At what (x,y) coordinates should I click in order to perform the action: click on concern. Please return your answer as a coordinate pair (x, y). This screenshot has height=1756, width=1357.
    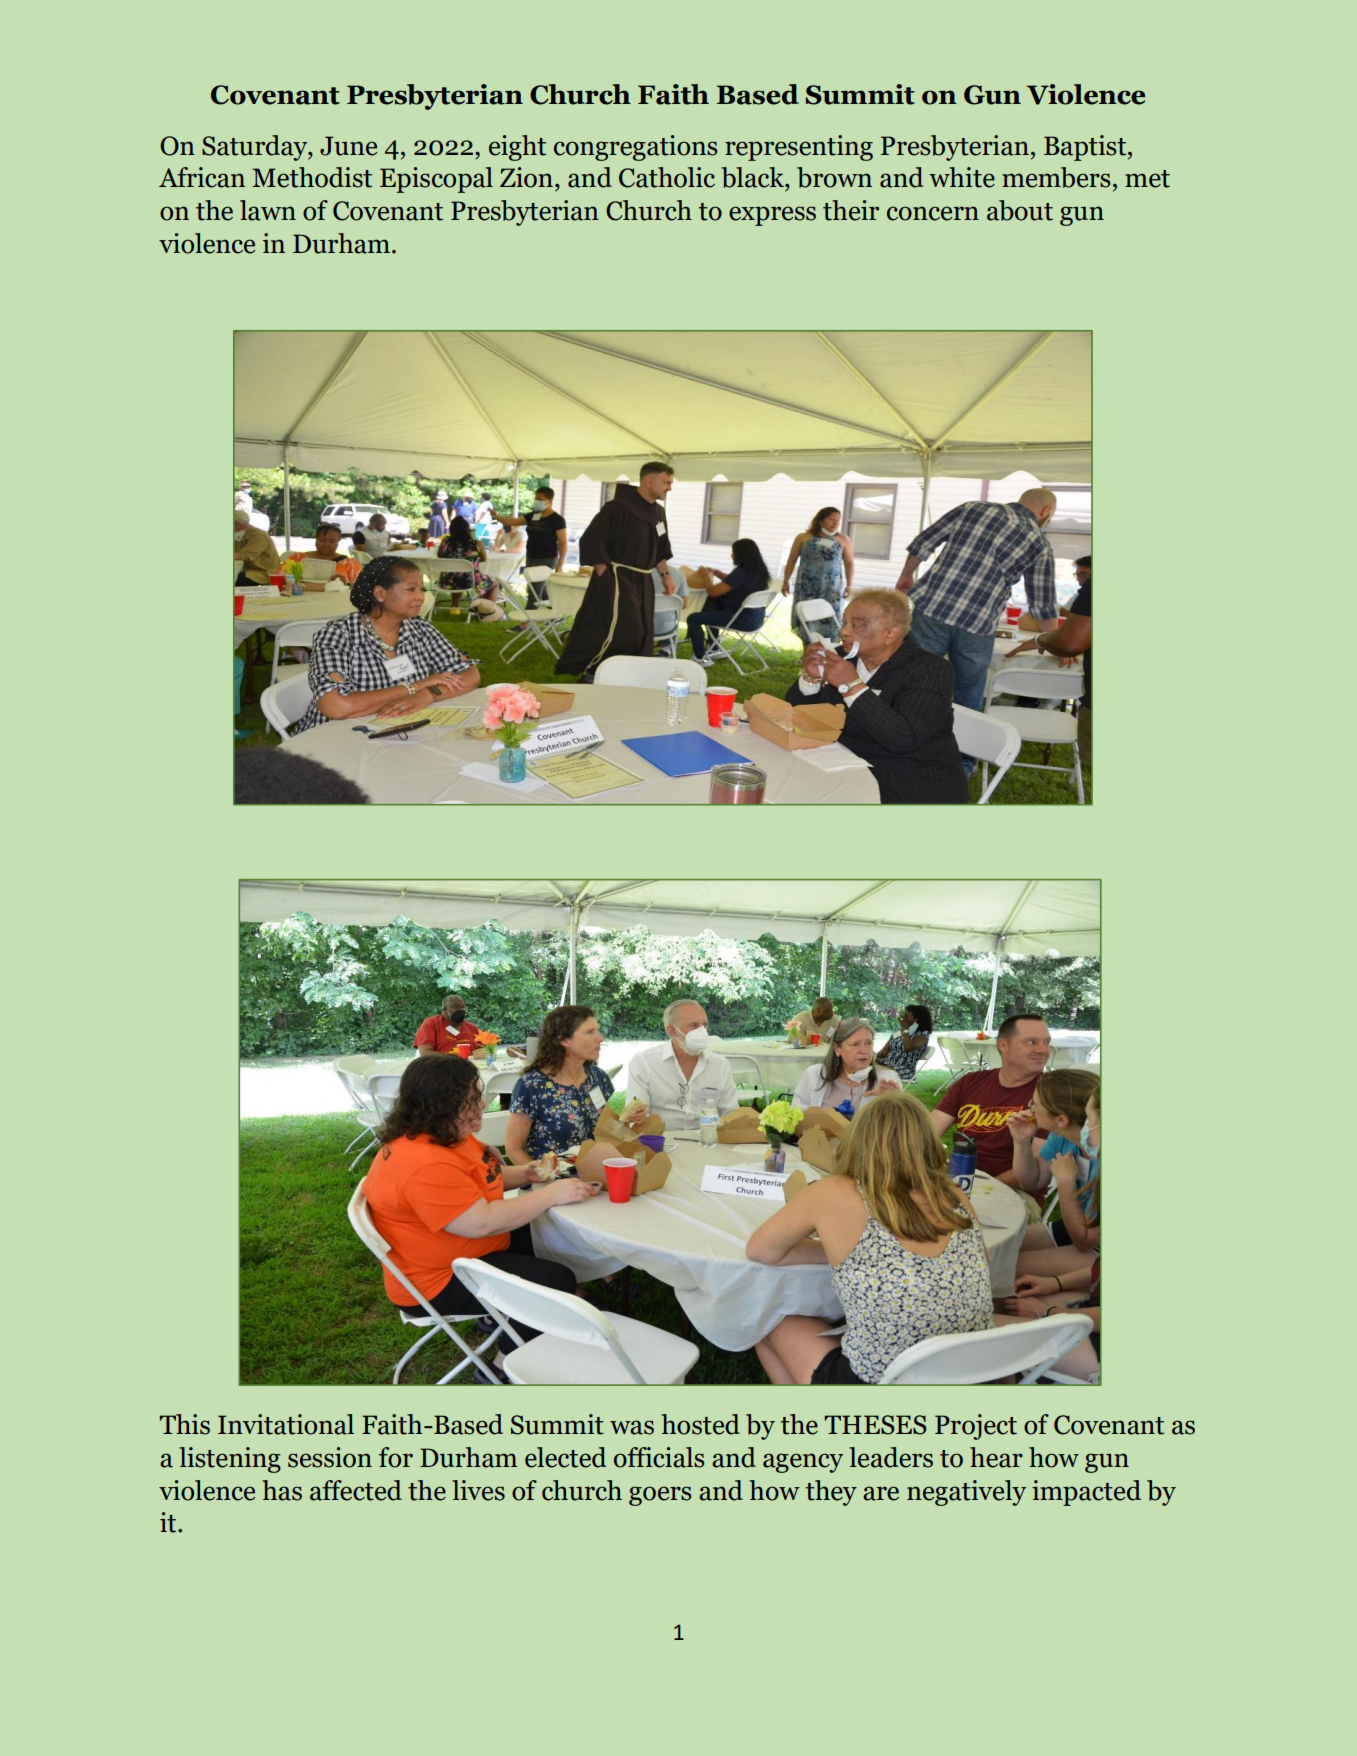
    Looking at the image, I should click on (933, 213).
